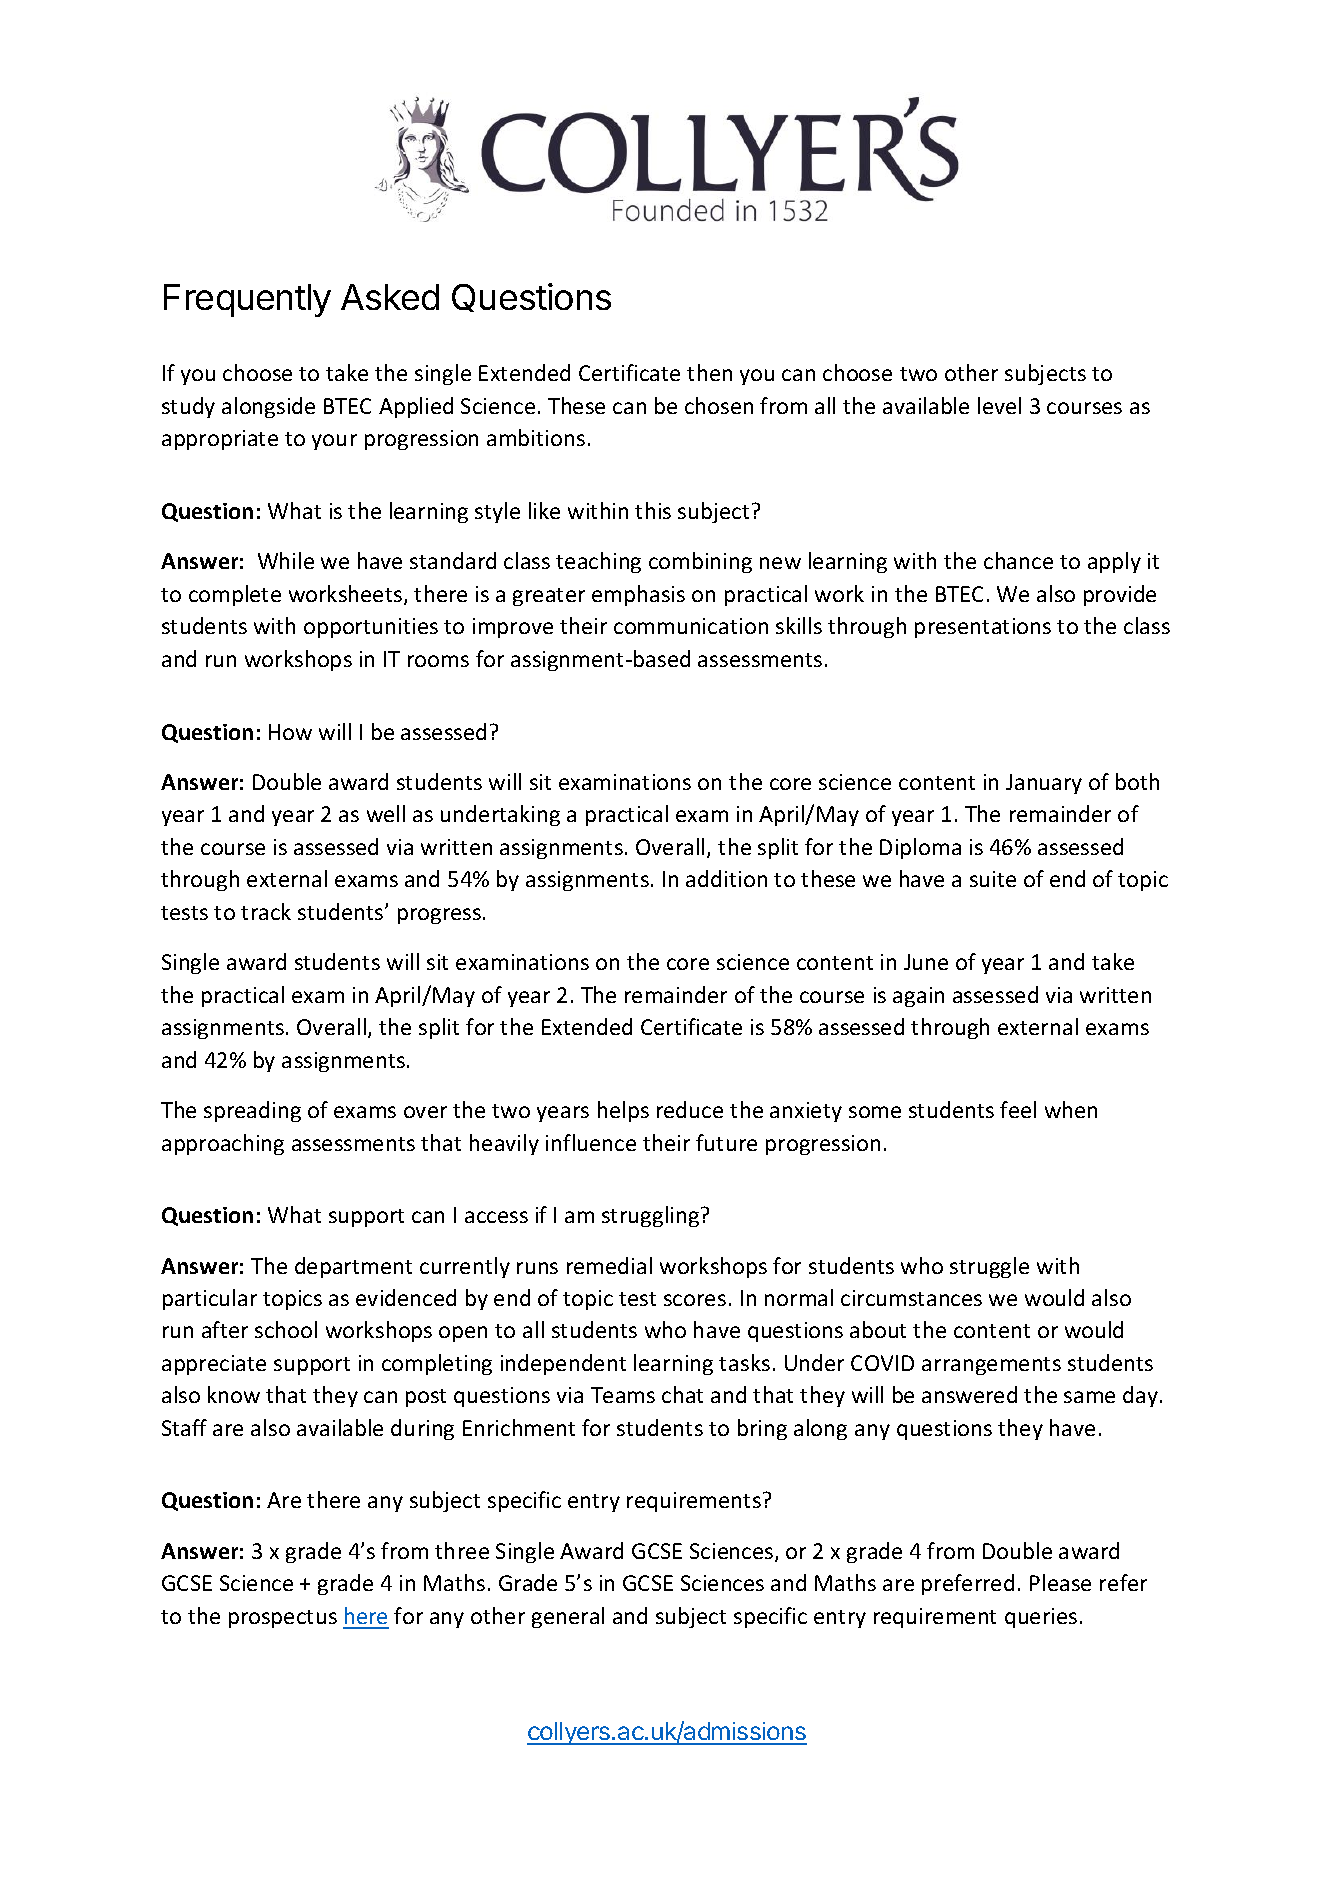  What do you see at coordinates (266, 911) in the screenshot?
I see `track` at bounding box center [266, 911].
